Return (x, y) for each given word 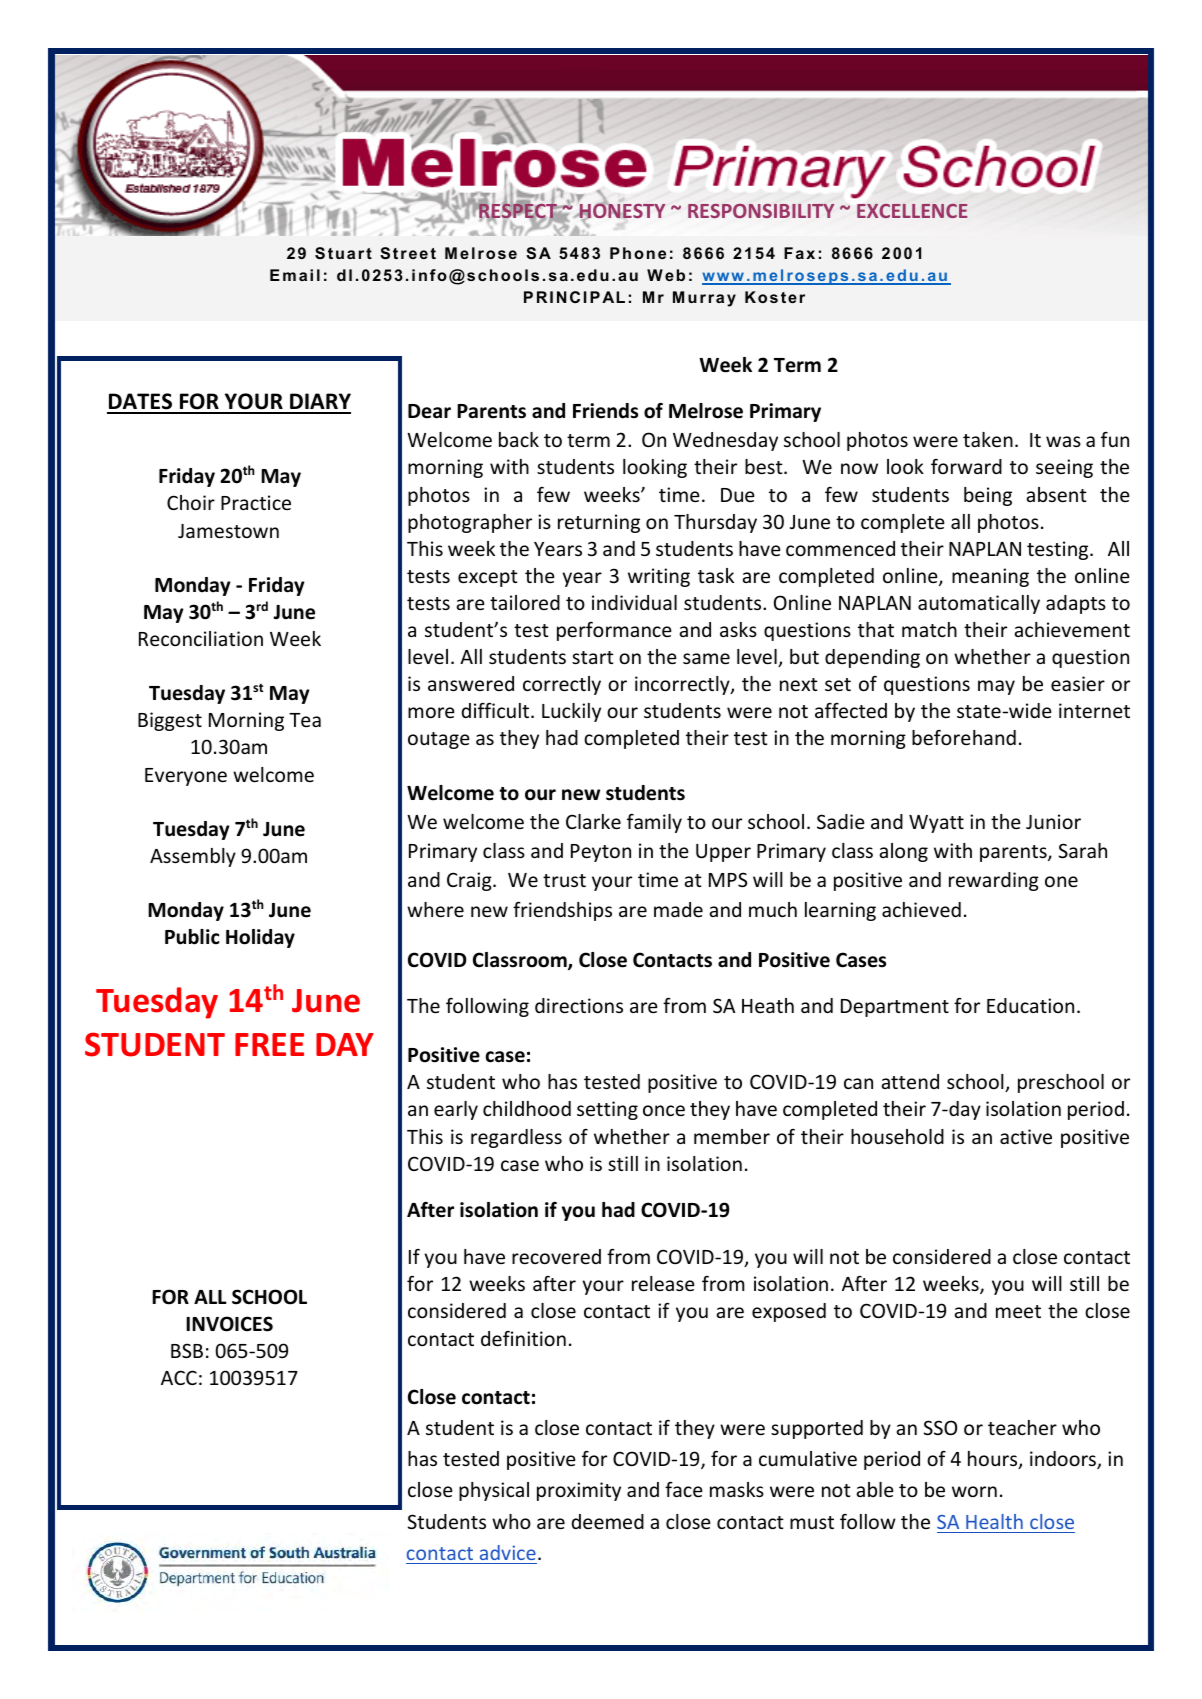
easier (1078, 683)
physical (494, 1491)
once (664, 1110)
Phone (638, 253)
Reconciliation (201, 638)
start (593, 657)
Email (295, 275)
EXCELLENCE (912, 211)
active (1026, 1136)
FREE (269, 1044)
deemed (608, 1521)
